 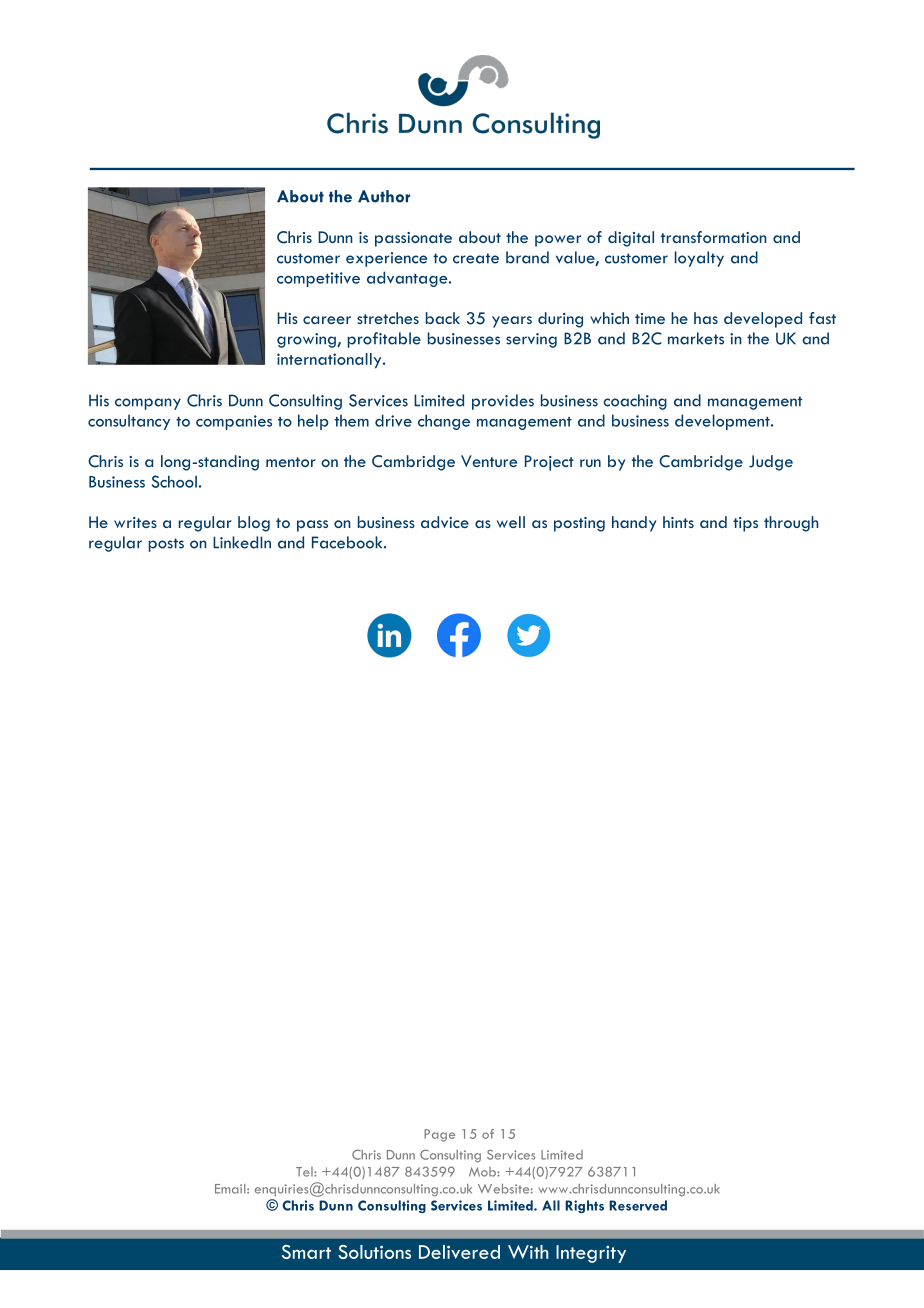 What do you see at coordinates (318, 279) in the screenshot?
I see `competitive` at bounding box center [318, 279].
